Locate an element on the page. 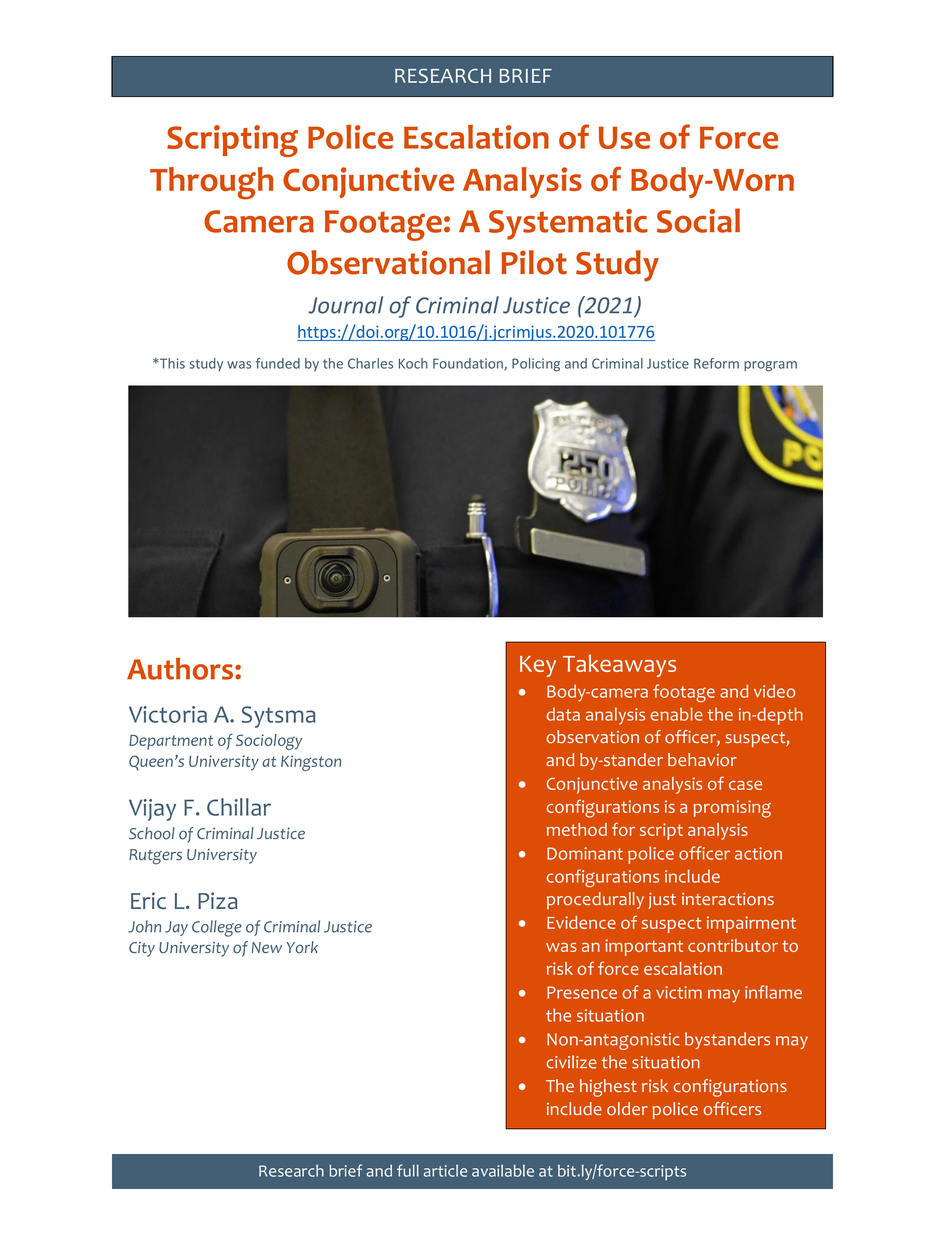  Through is located at coordinates (211, 183).
